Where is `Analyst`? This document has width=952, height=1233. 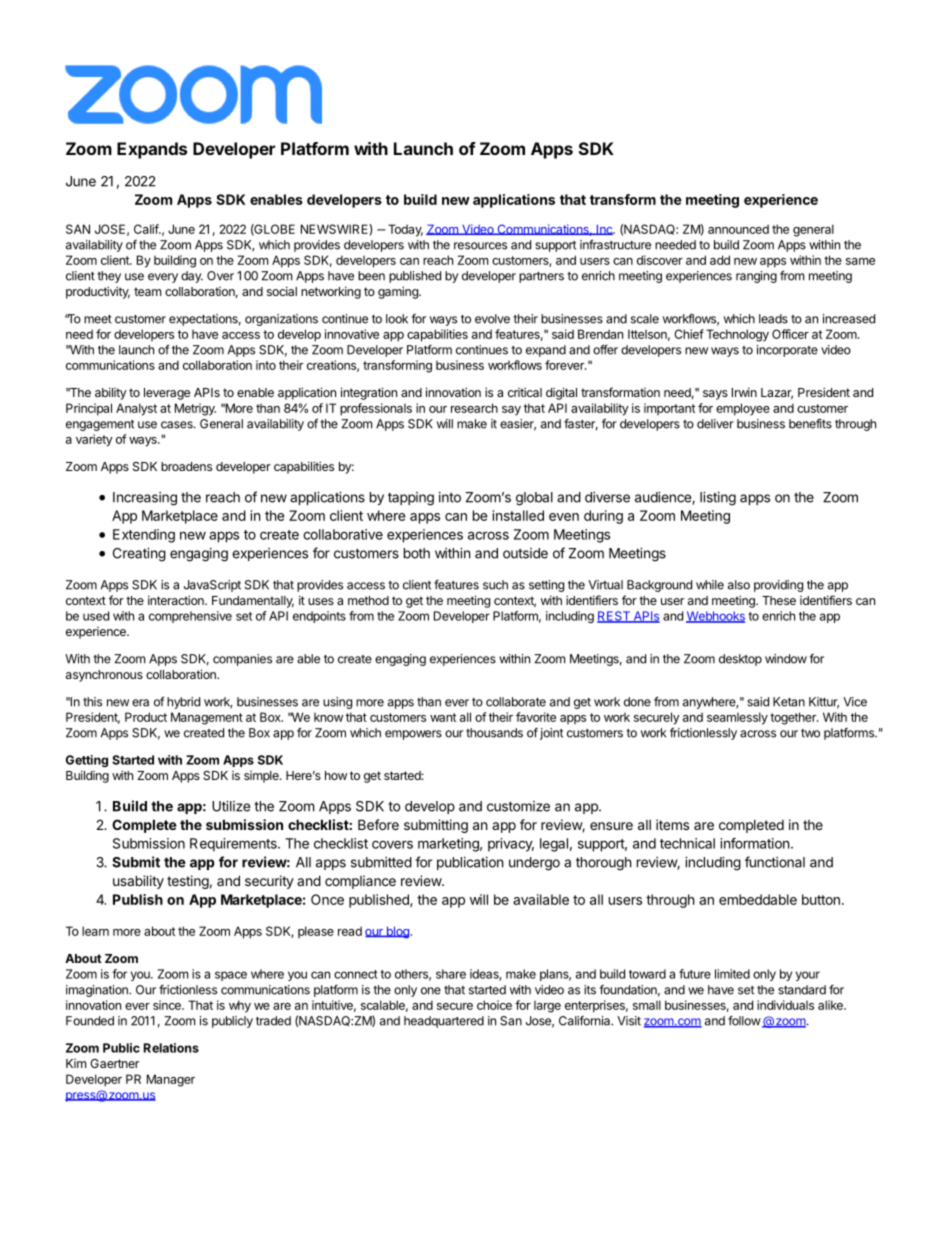
Analyst is located at coordinates (136, 409).
